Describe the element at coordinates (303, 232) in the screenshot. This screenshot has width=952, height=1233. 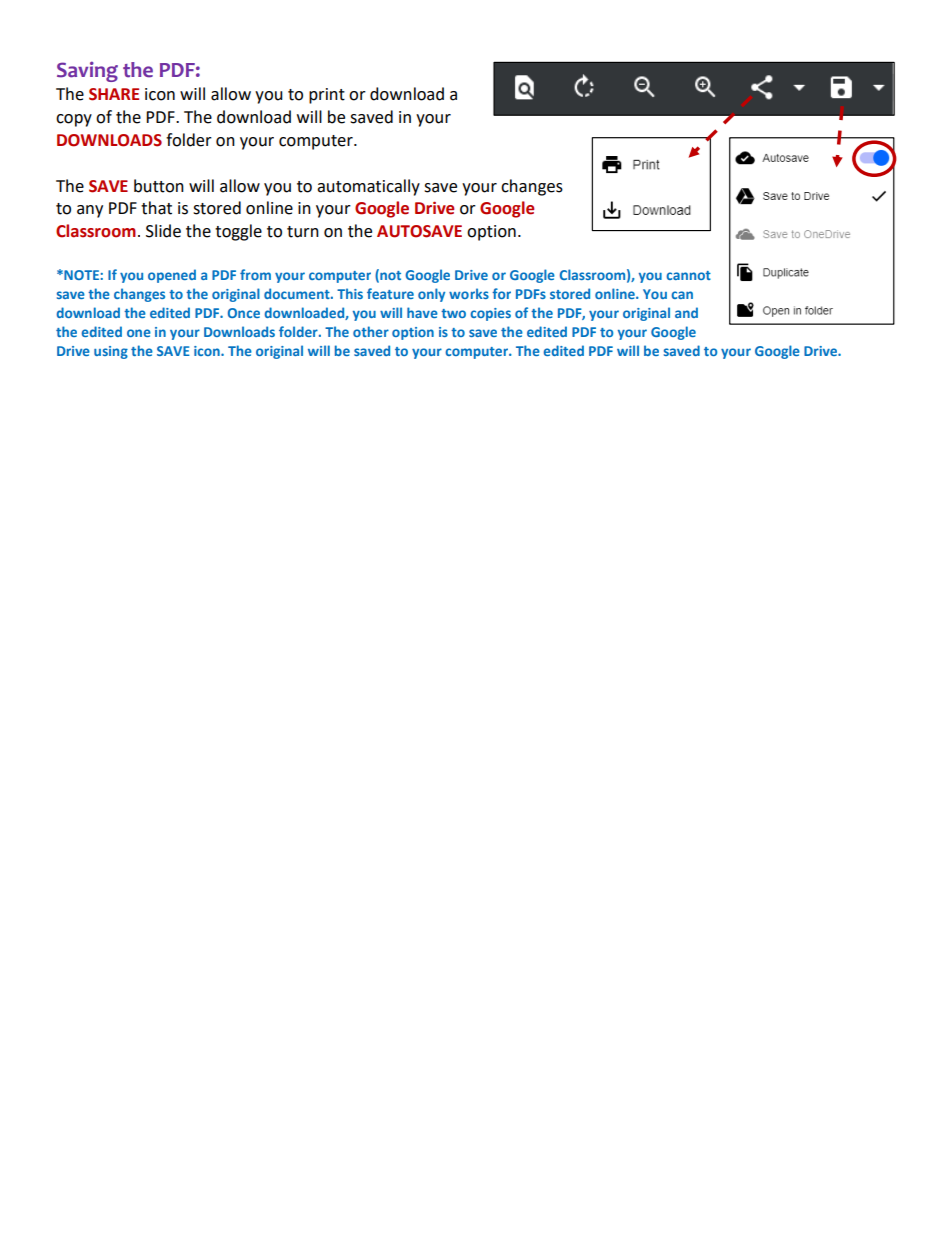
I see `turn` at that location.
